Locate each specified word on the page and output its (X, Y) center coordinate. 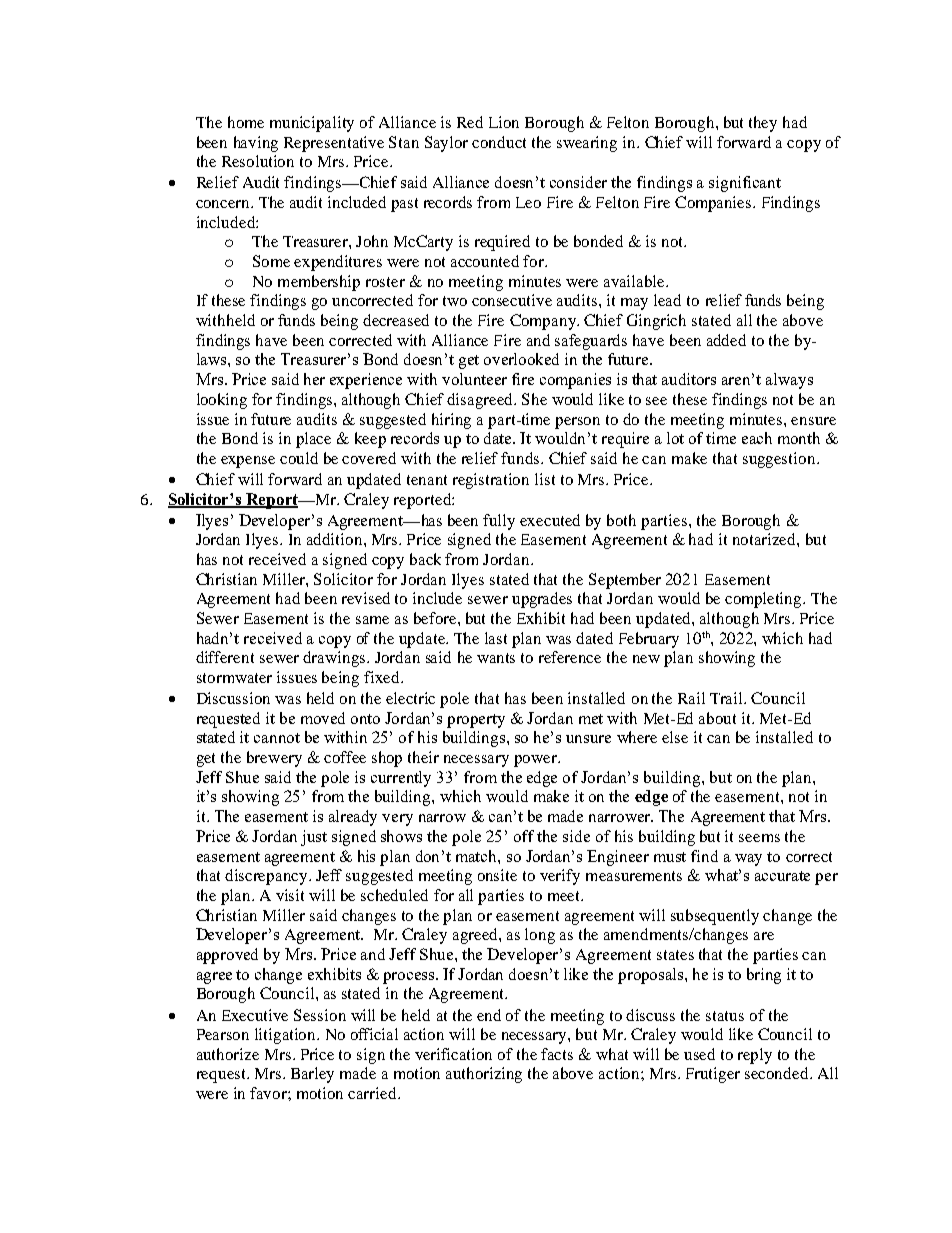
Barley (312, 1075)
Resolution (258, 161)
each (757, 438)
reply (755, 1056)
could (299, 458)
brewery (274, 759)
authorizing (484, 1075)
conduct (499, 142)
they (763, 124)
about (717, 718)
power (537, 761)
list (545, 479)
